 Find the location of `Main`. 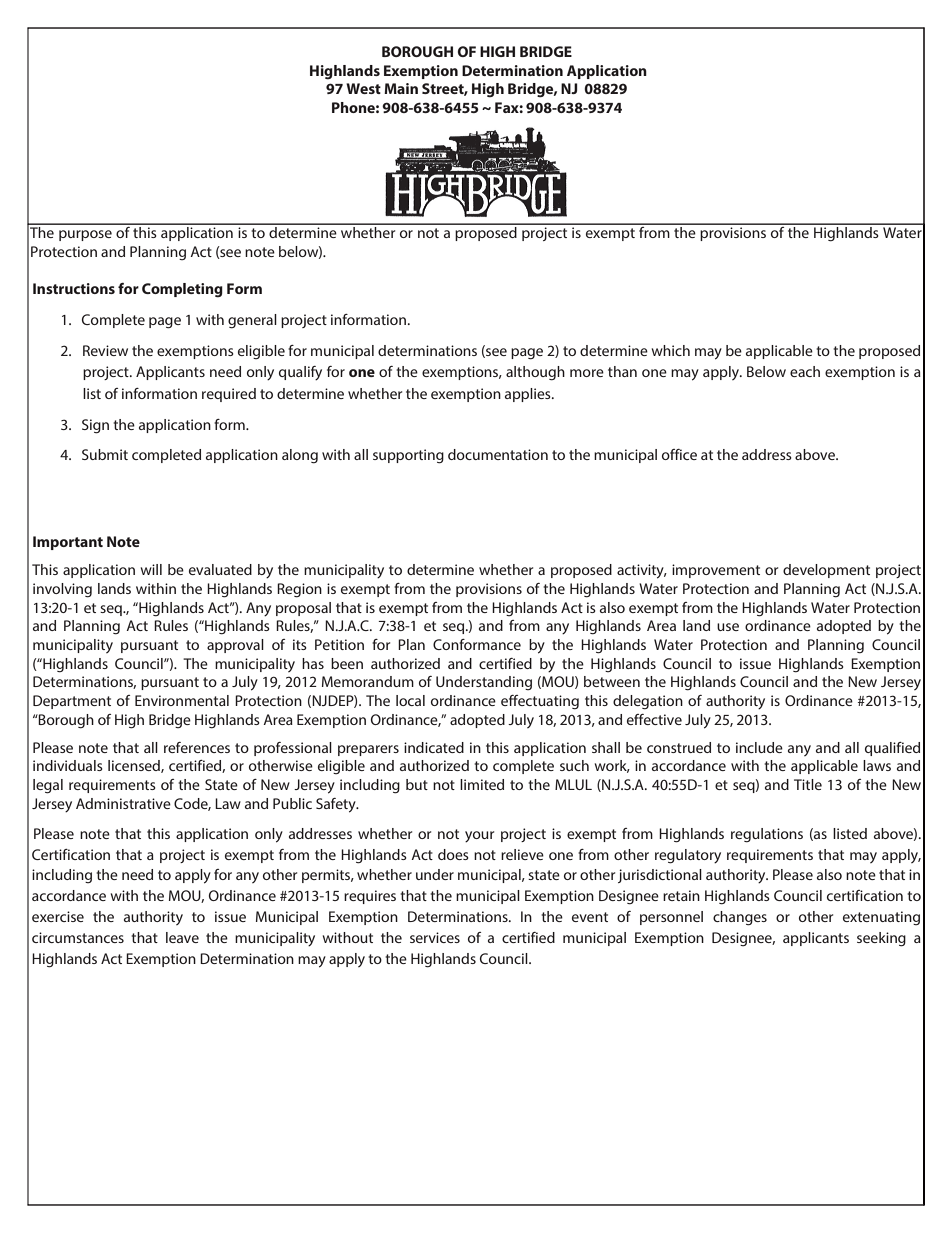

Main is located at coordinates (401, 88).
